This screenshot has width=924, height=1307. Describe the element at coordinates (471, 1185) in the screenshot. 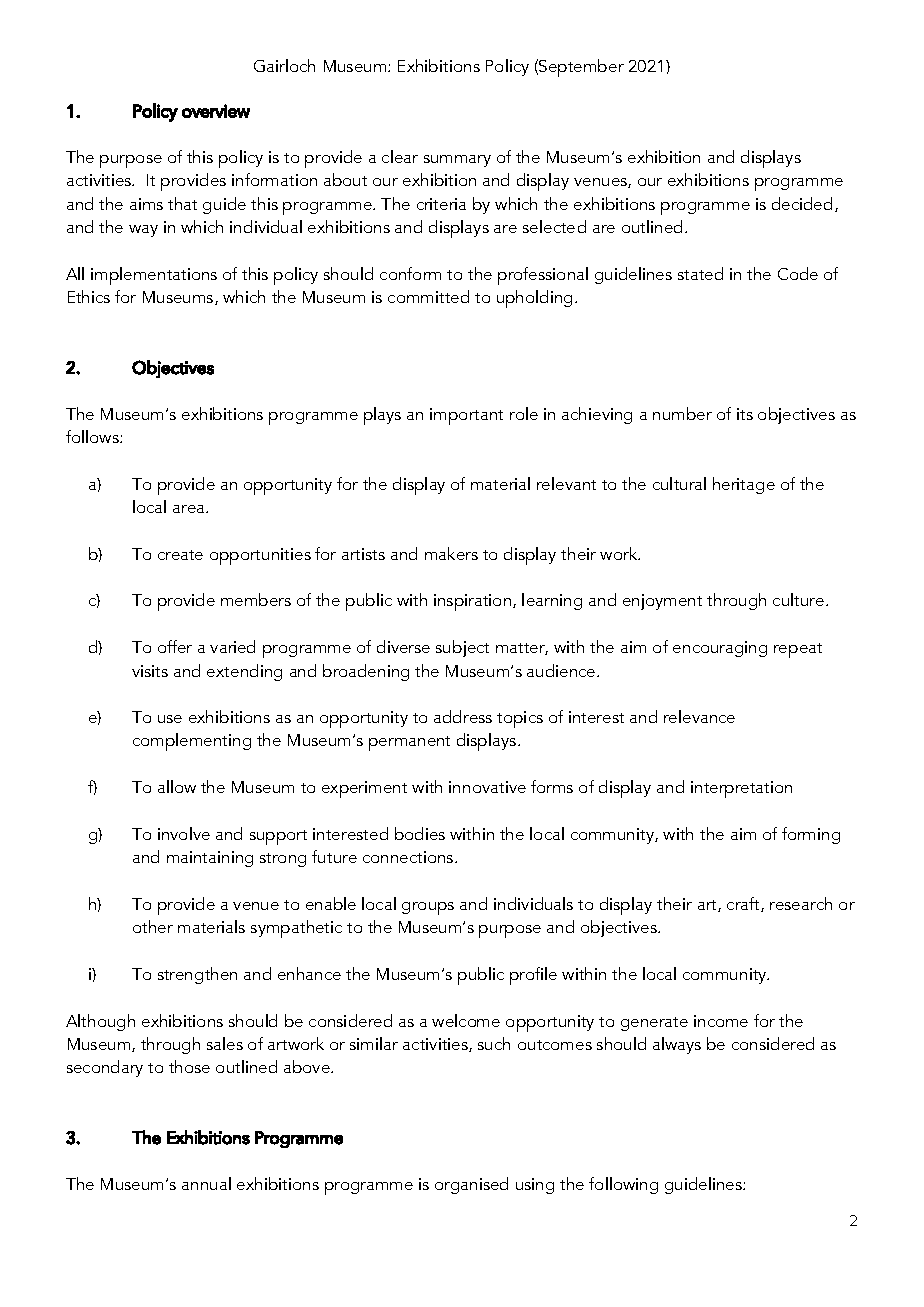

I see `organised` at that location.
